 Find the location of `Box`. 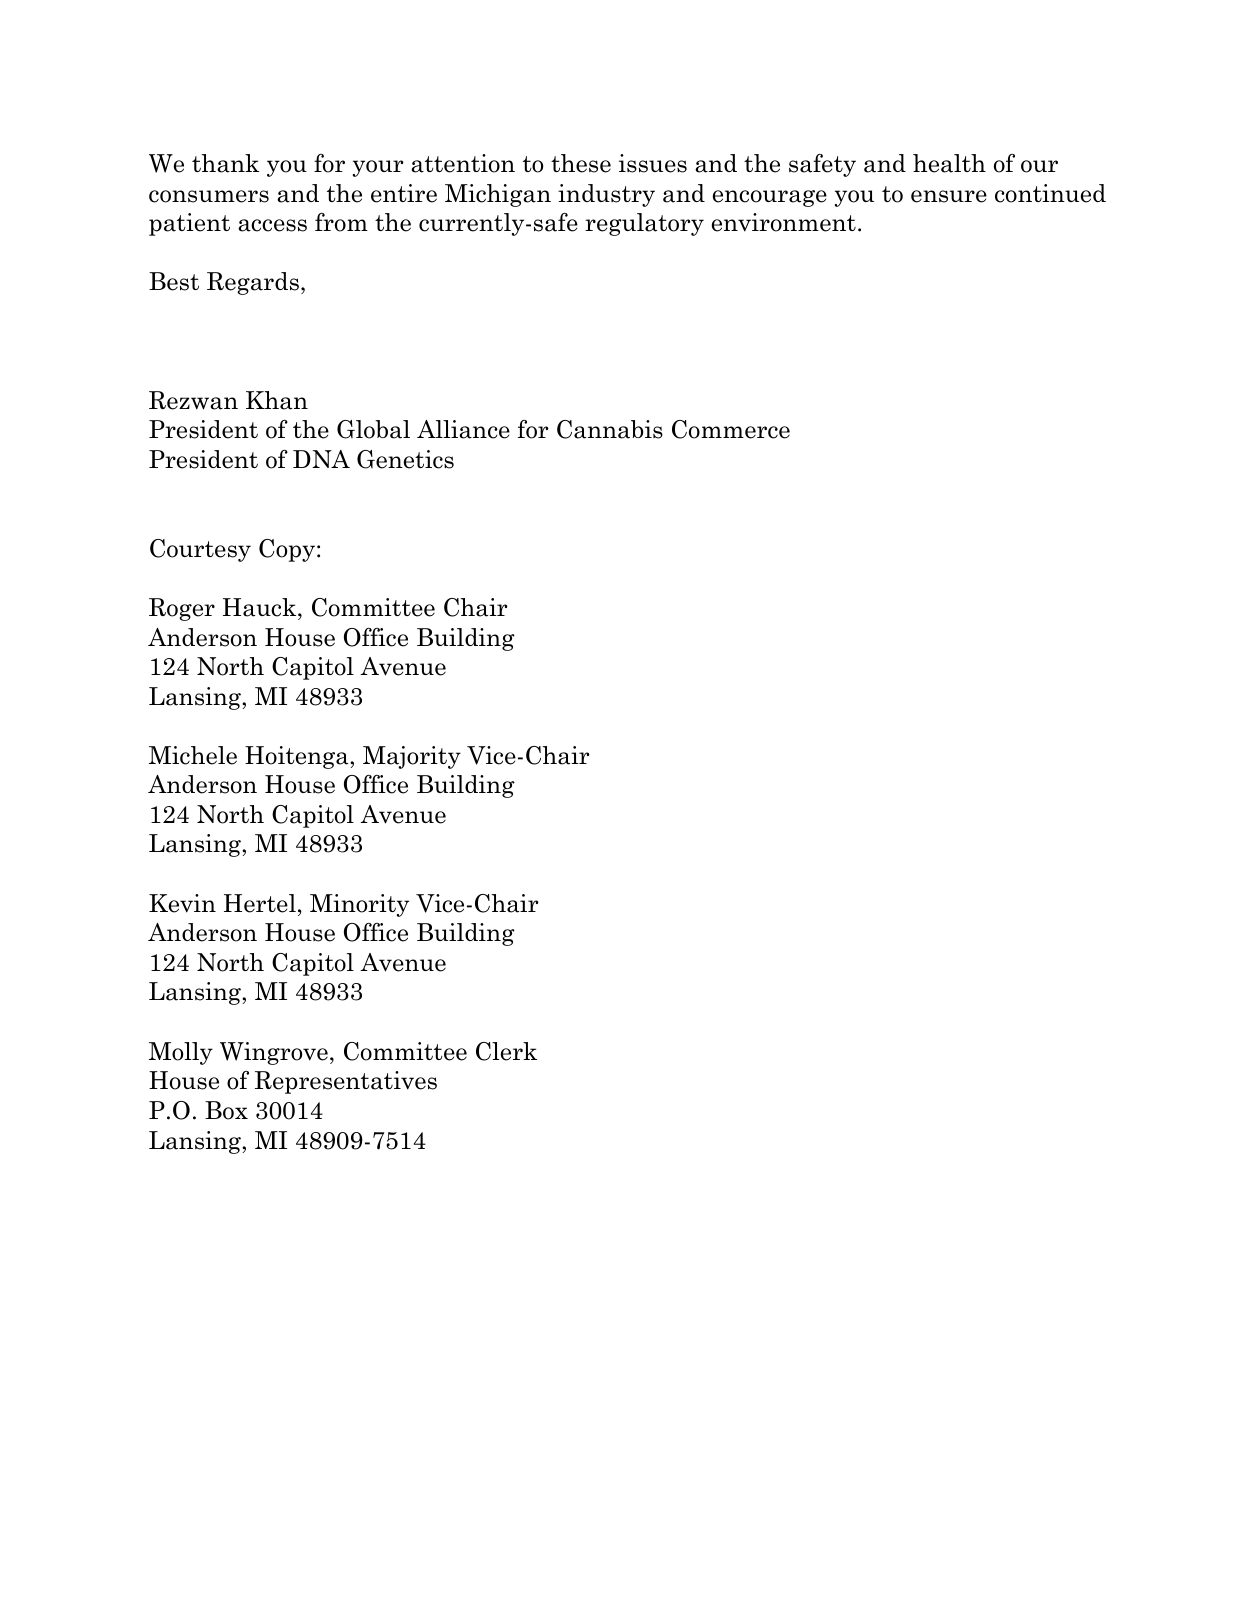

Box is located at coordinates (226, 1110).
